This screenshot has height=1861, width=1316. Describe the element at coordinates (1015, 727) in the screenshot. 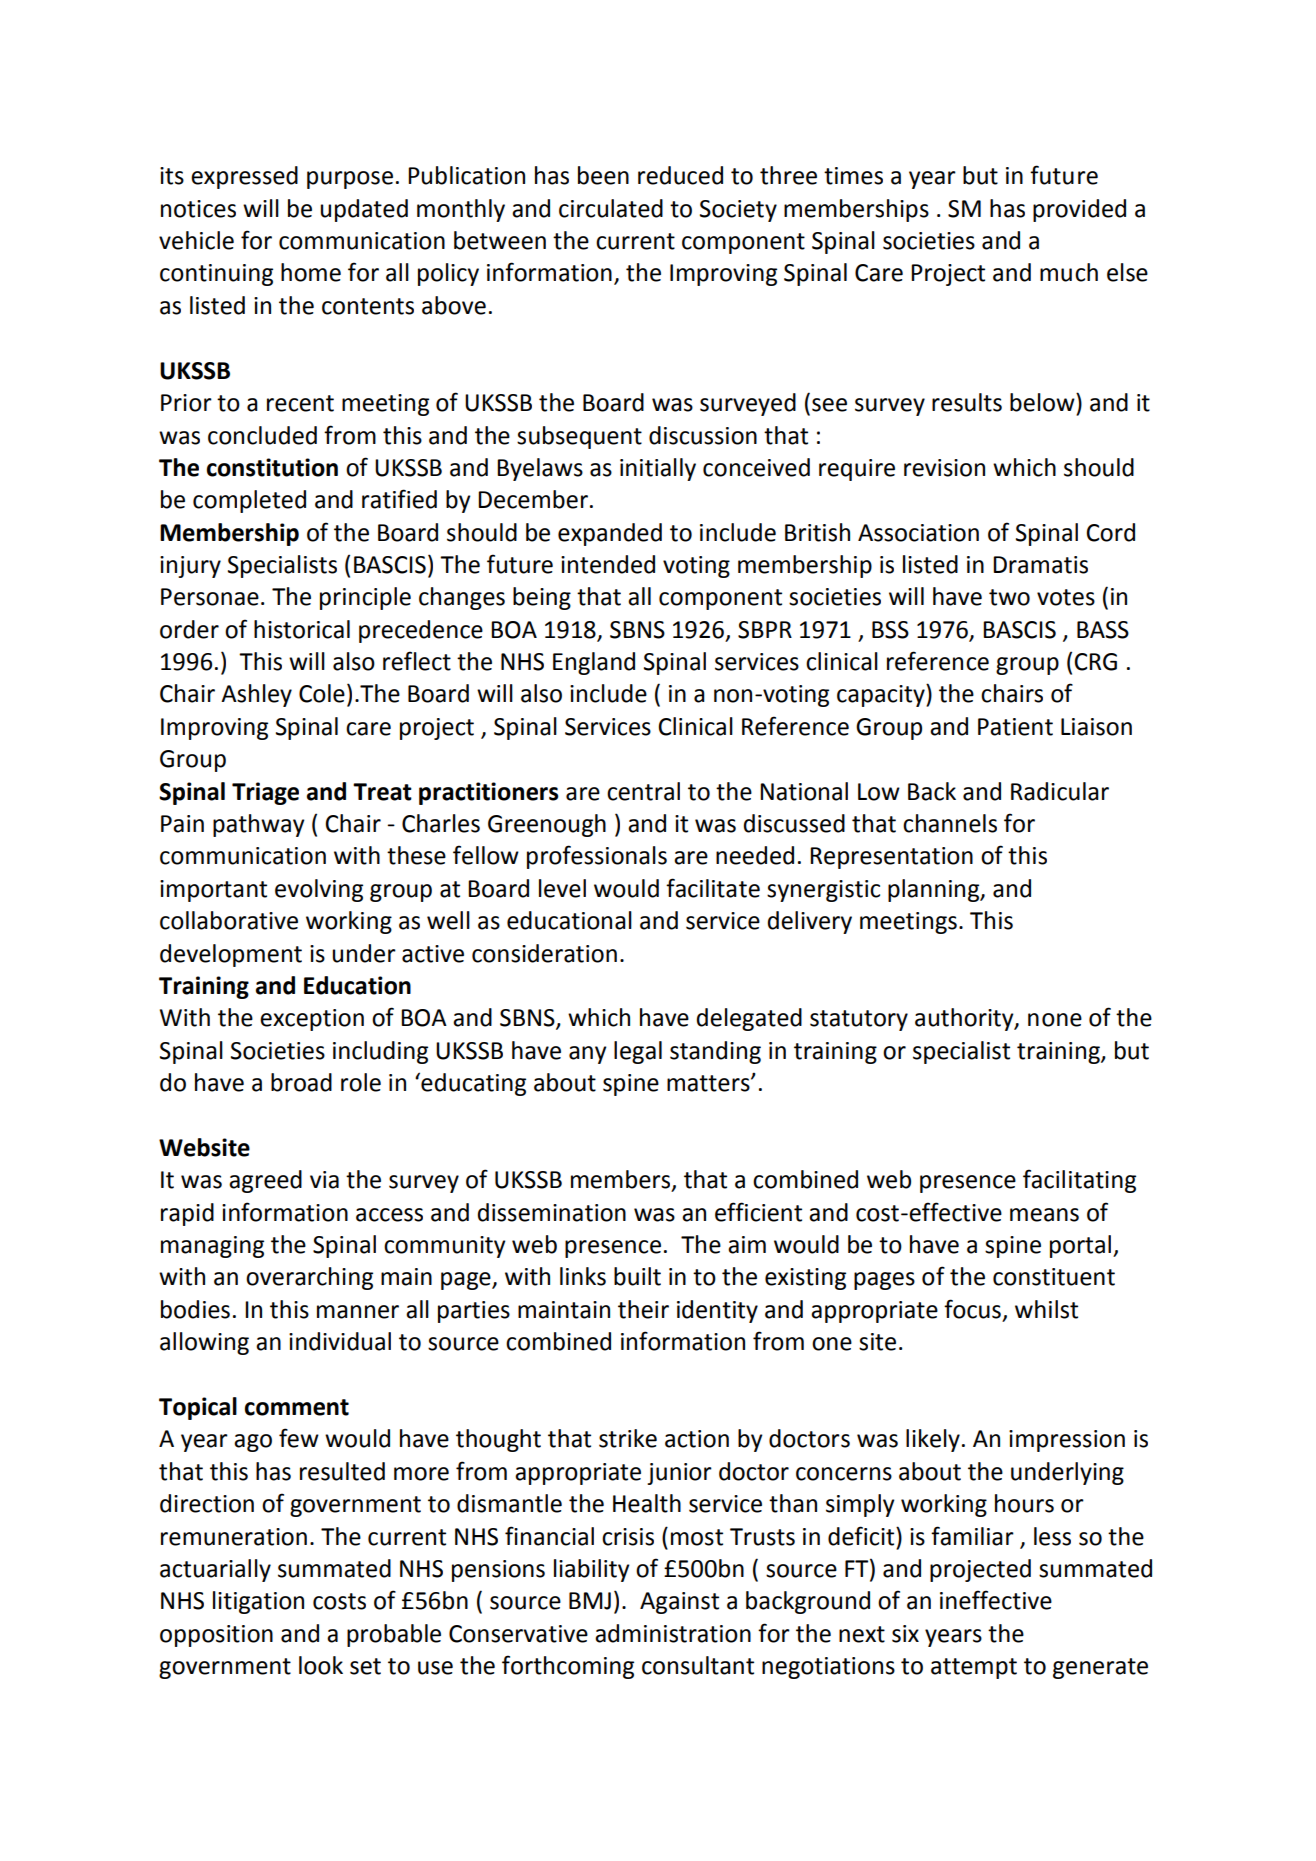

I see `Patient` at that location.
